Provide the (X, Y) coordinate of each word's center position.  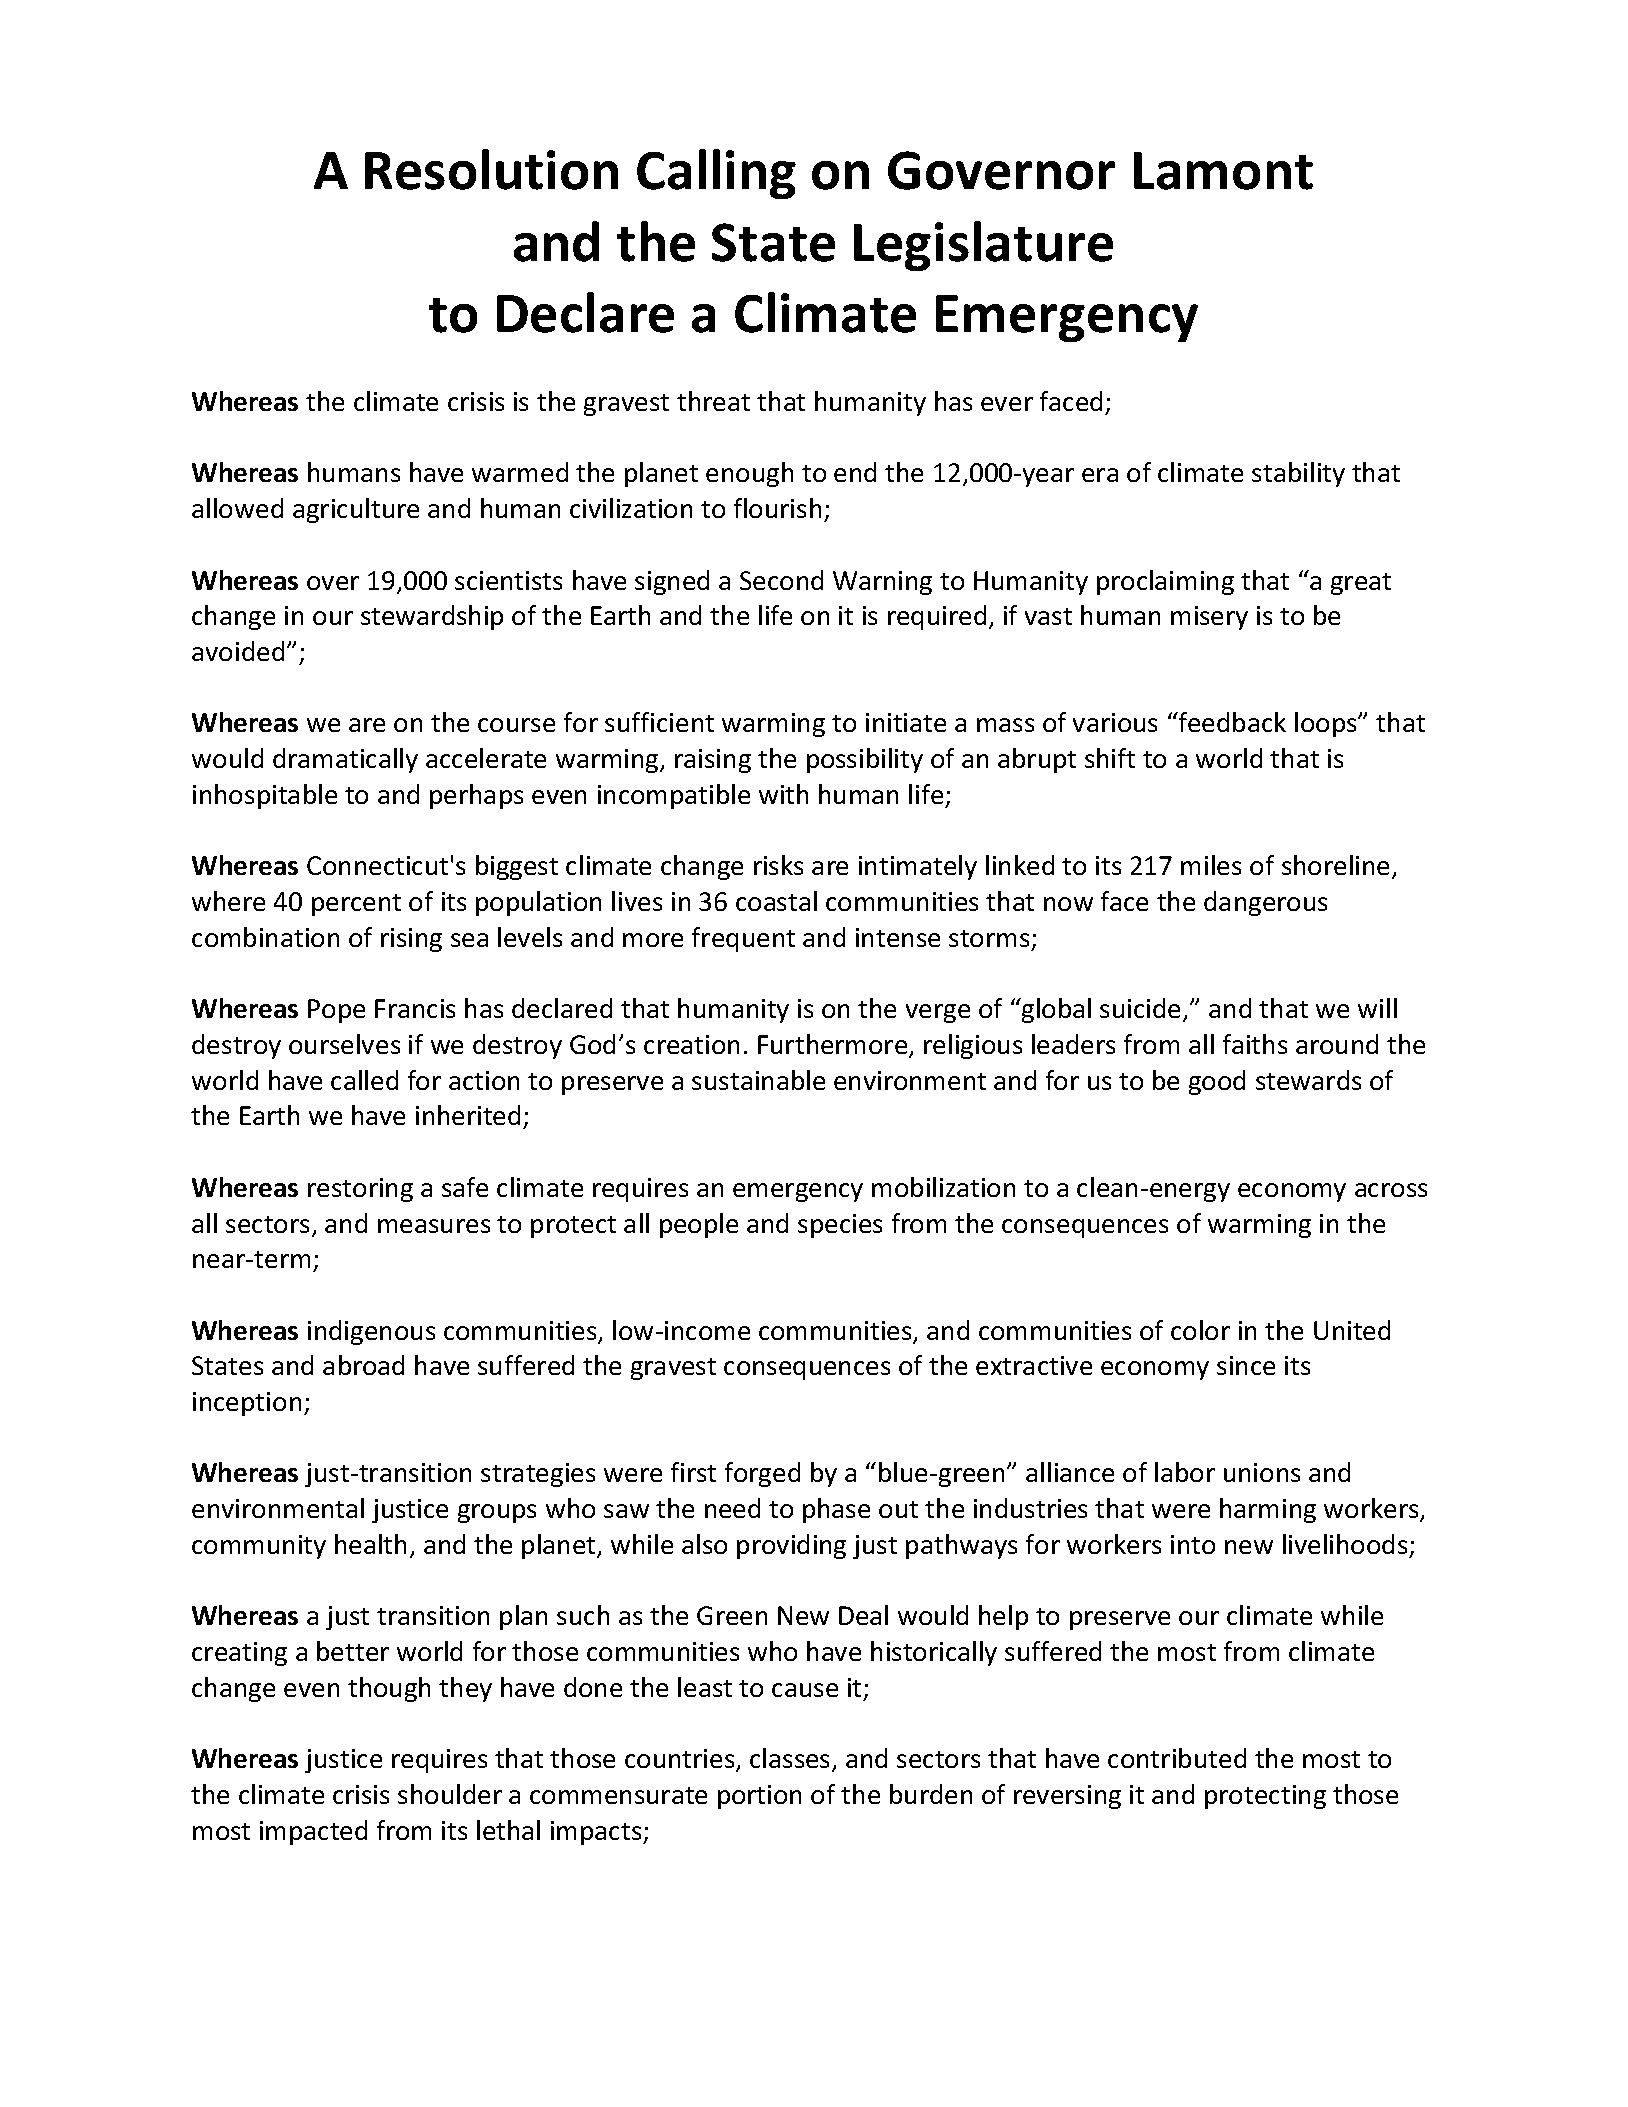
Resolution (491, 169)
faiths (1255, 1044)
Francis (415, 1008)
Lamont (1223, 171)
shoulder (450, 1794)
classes (791, 1759)
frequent (743, 939)
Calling (716, 174)
